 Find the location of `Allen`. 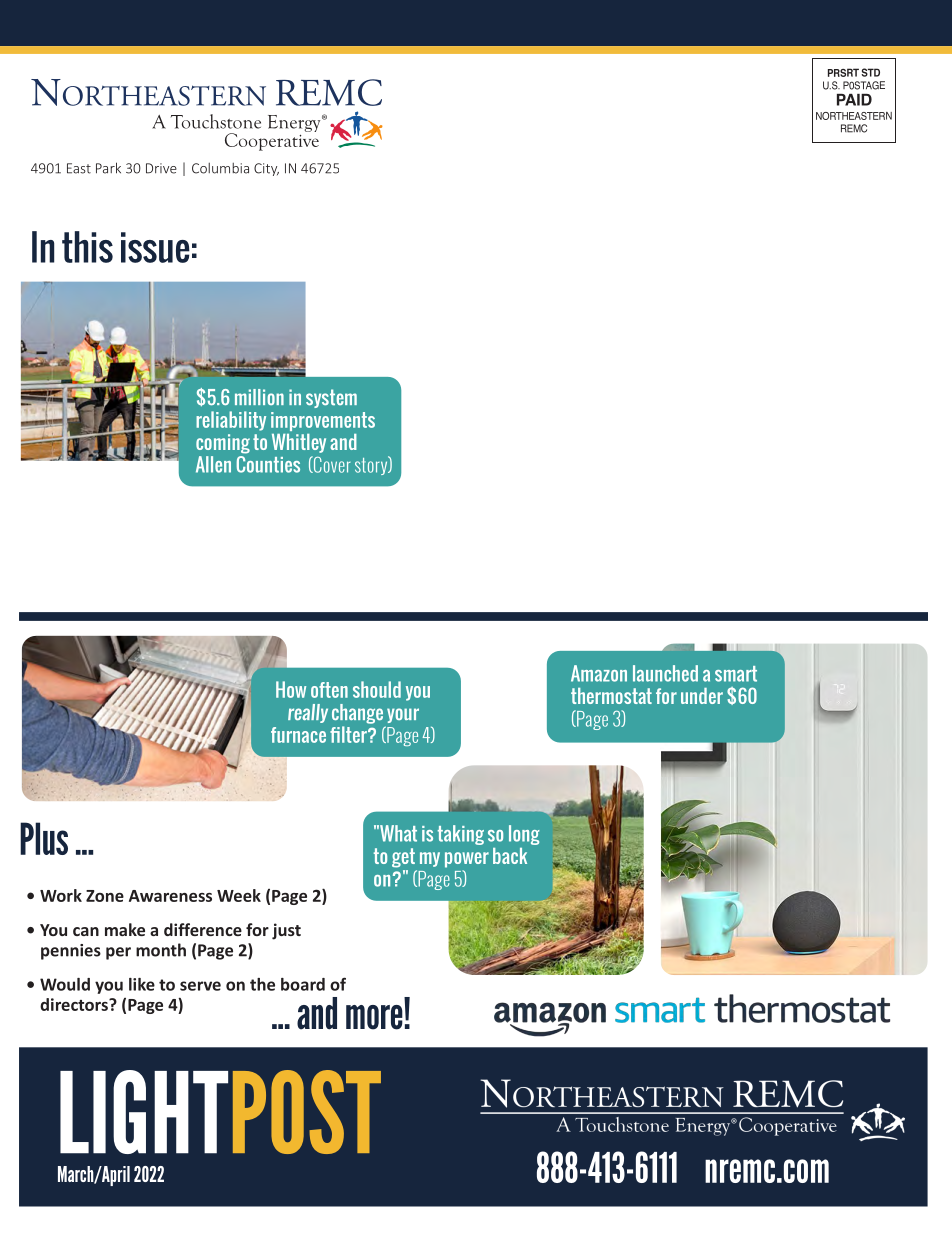

Allen is located at coordinates (213, 464).
